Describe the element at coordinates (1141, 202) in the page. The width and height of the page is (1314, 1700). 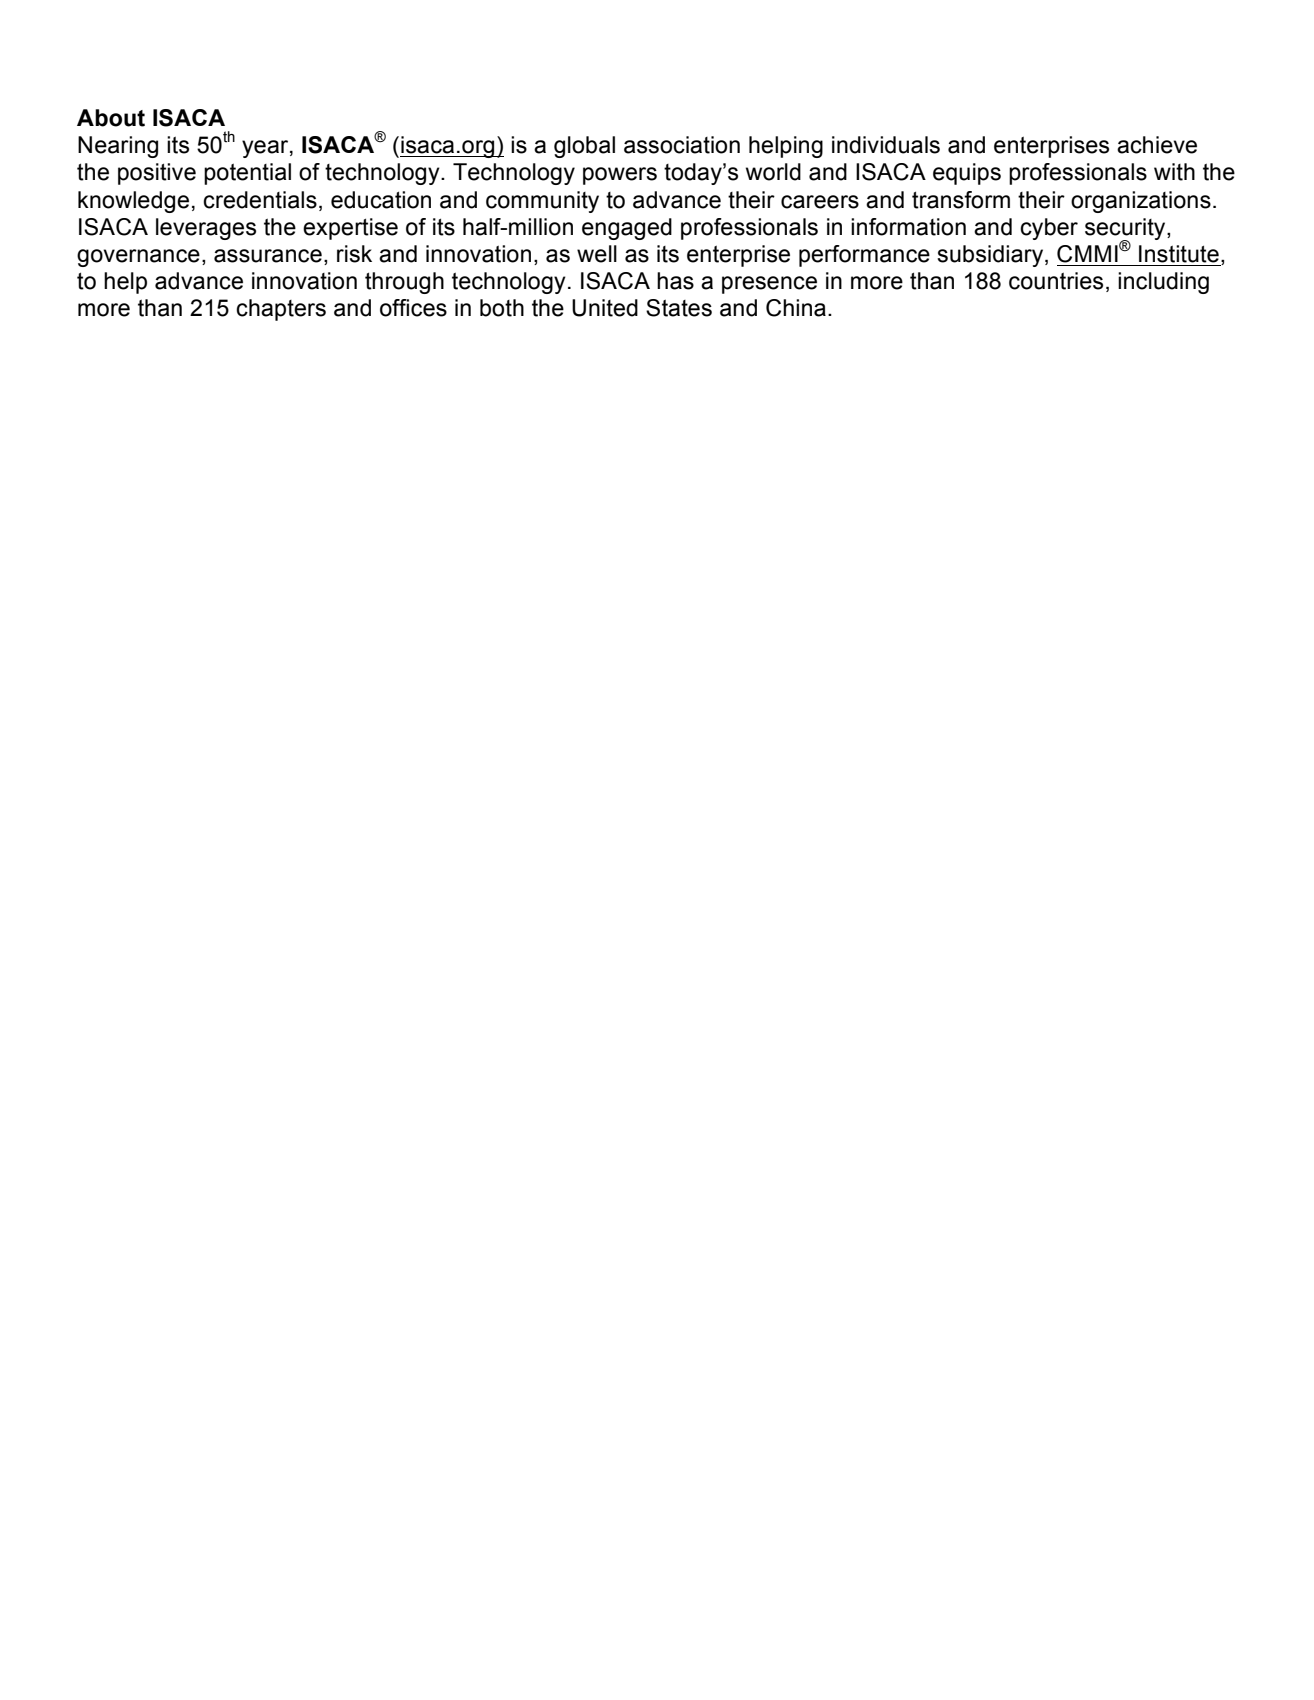
I see `organizations` at that location.
